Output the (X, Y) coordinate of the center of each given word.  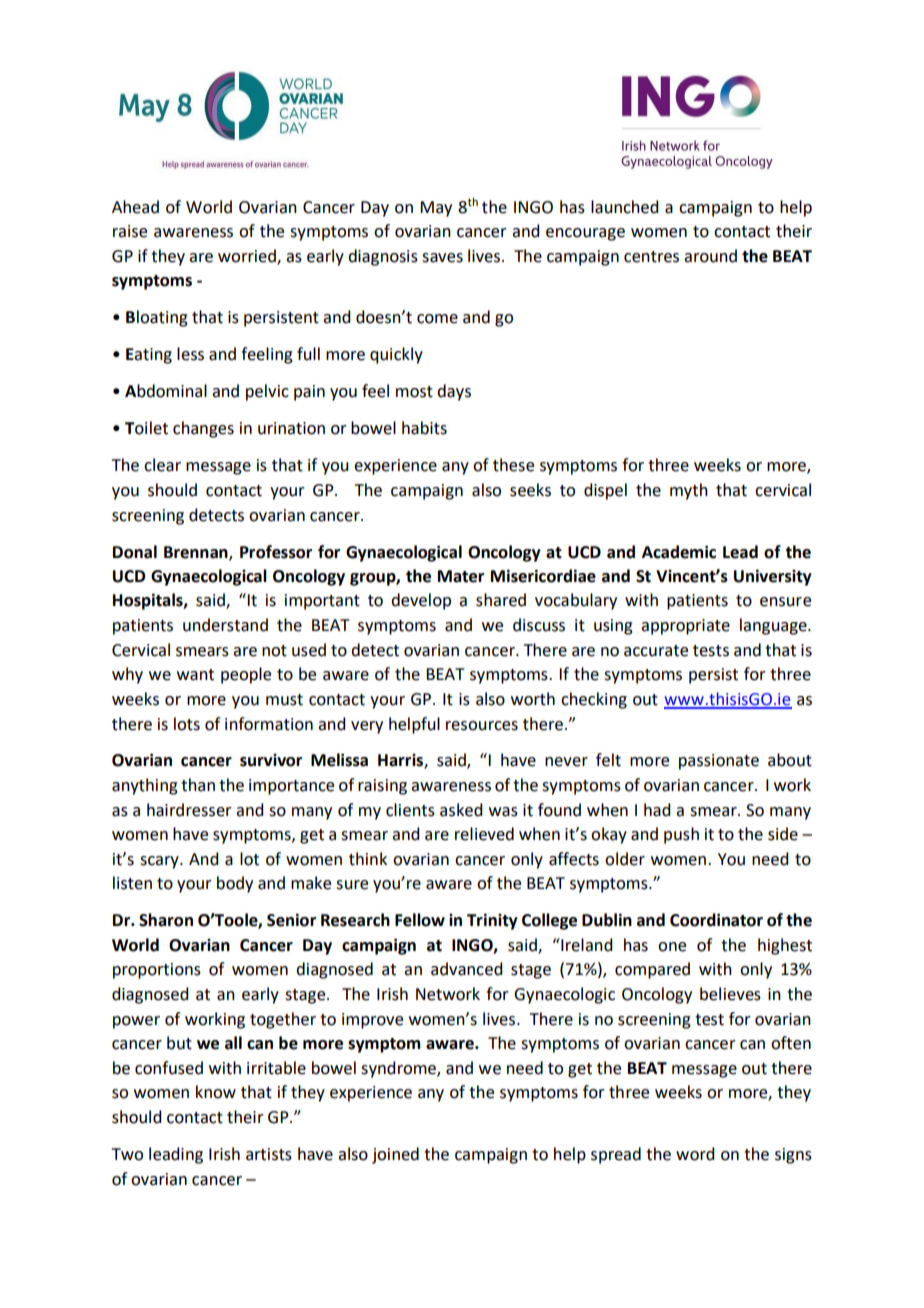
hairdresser (189, 810)
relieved (484, 834)
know (216, 1092)
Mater (461, 576)
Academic (679, 552)
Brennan (197, 553)
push (681, 835)
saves (442, 258)
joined (395, 1155)
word (695, 1154)
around (710, 256)
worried (248, 256)
